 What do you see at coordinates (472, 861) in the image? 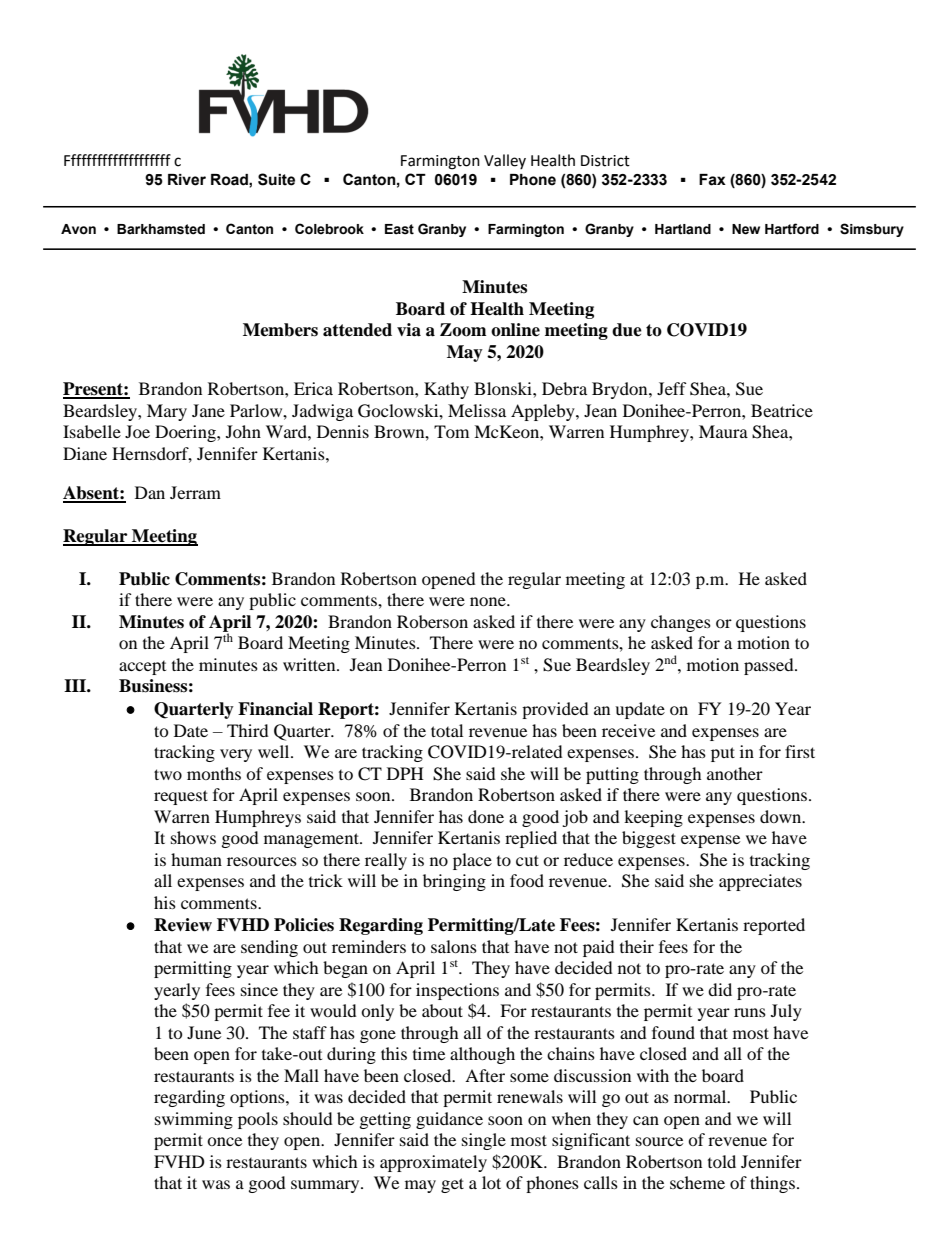
I see `place` at bounding box center [472, 861].
